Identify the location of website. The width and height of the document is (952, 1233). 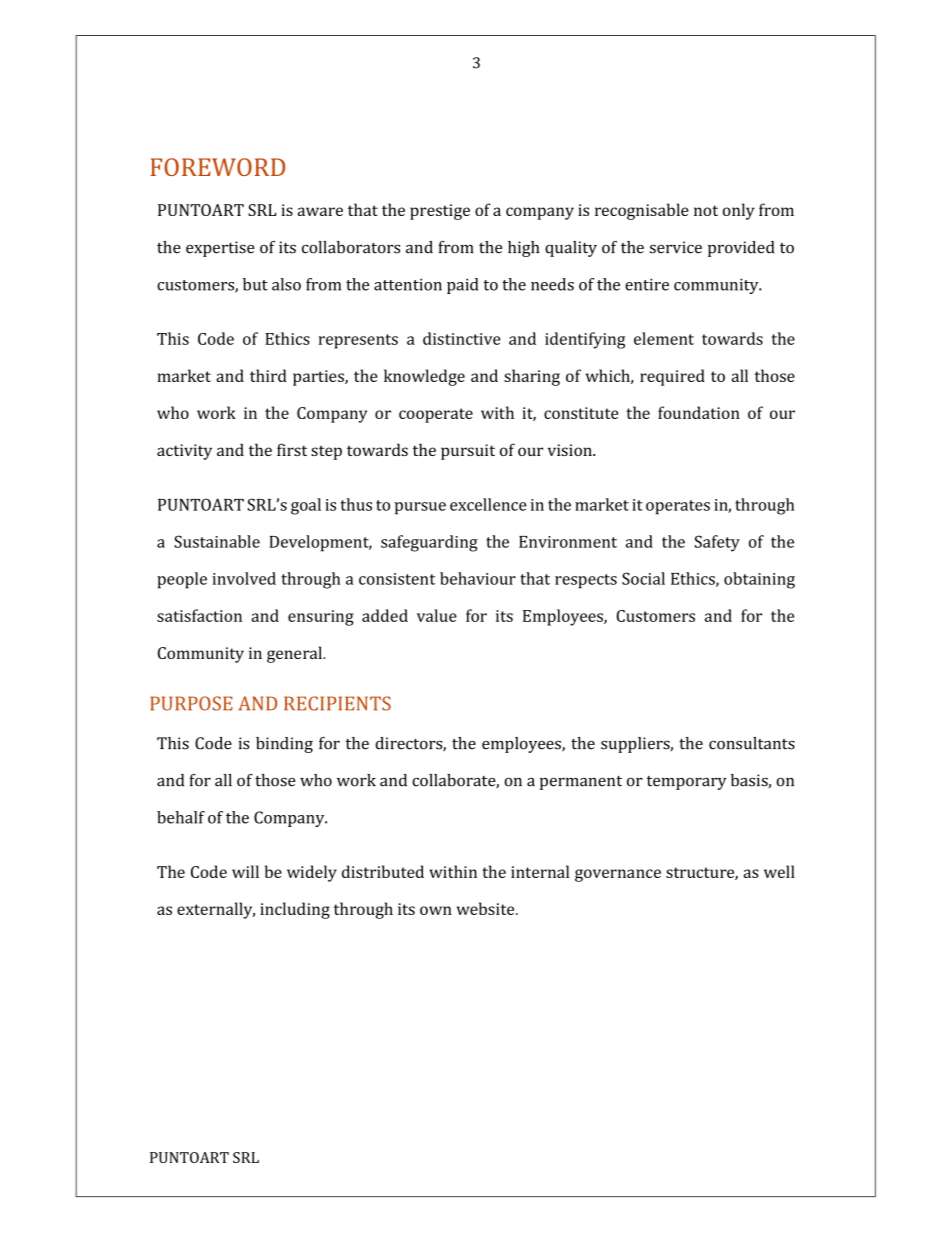
(487, 908).
